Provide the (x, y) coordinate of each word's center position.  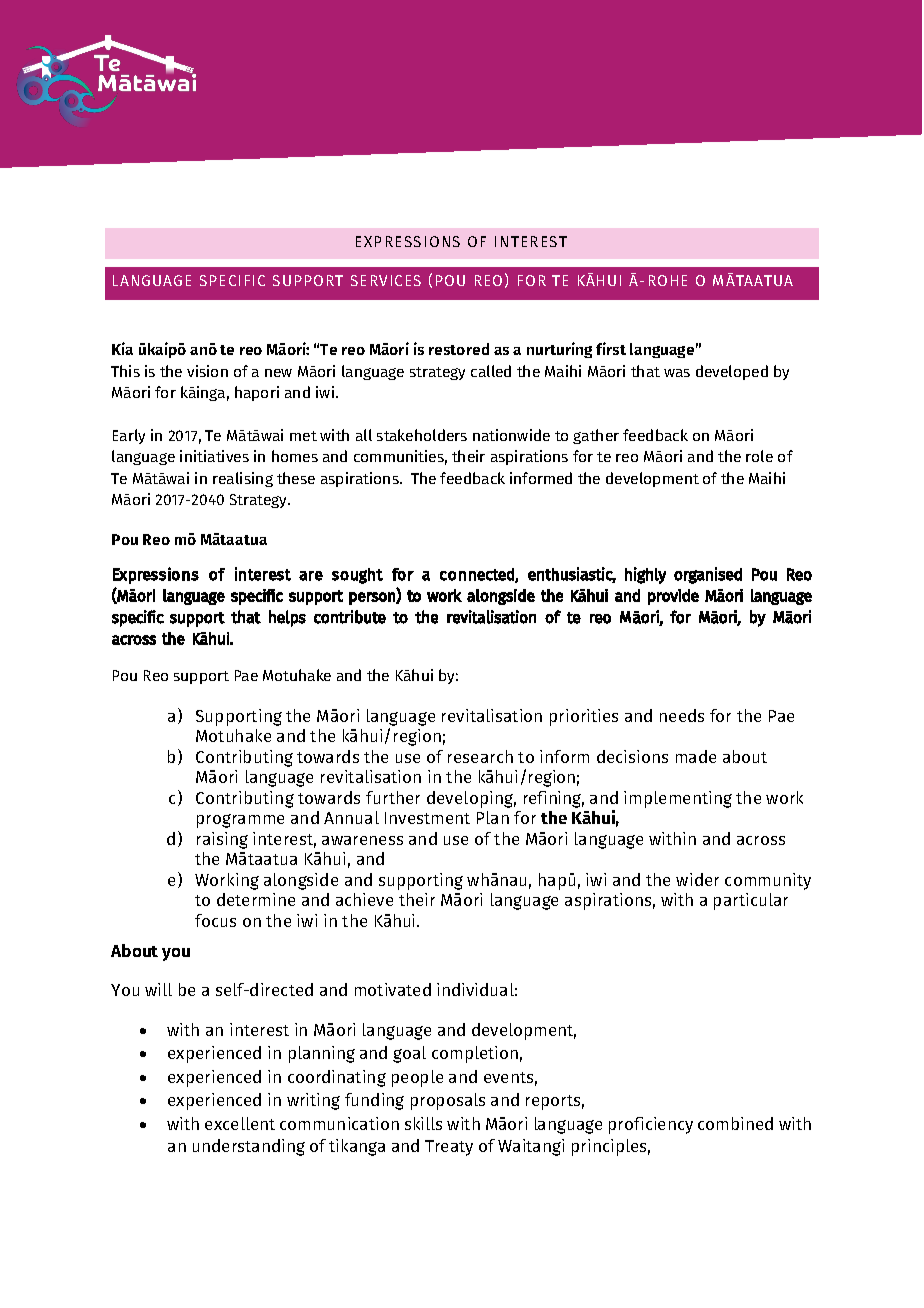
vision (207, 371)
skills (423, 1123)
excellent (240, 1123)
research (480, 756)
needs (682, 715)
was (677, 373)
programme (240, 821)
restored (459, 349)
